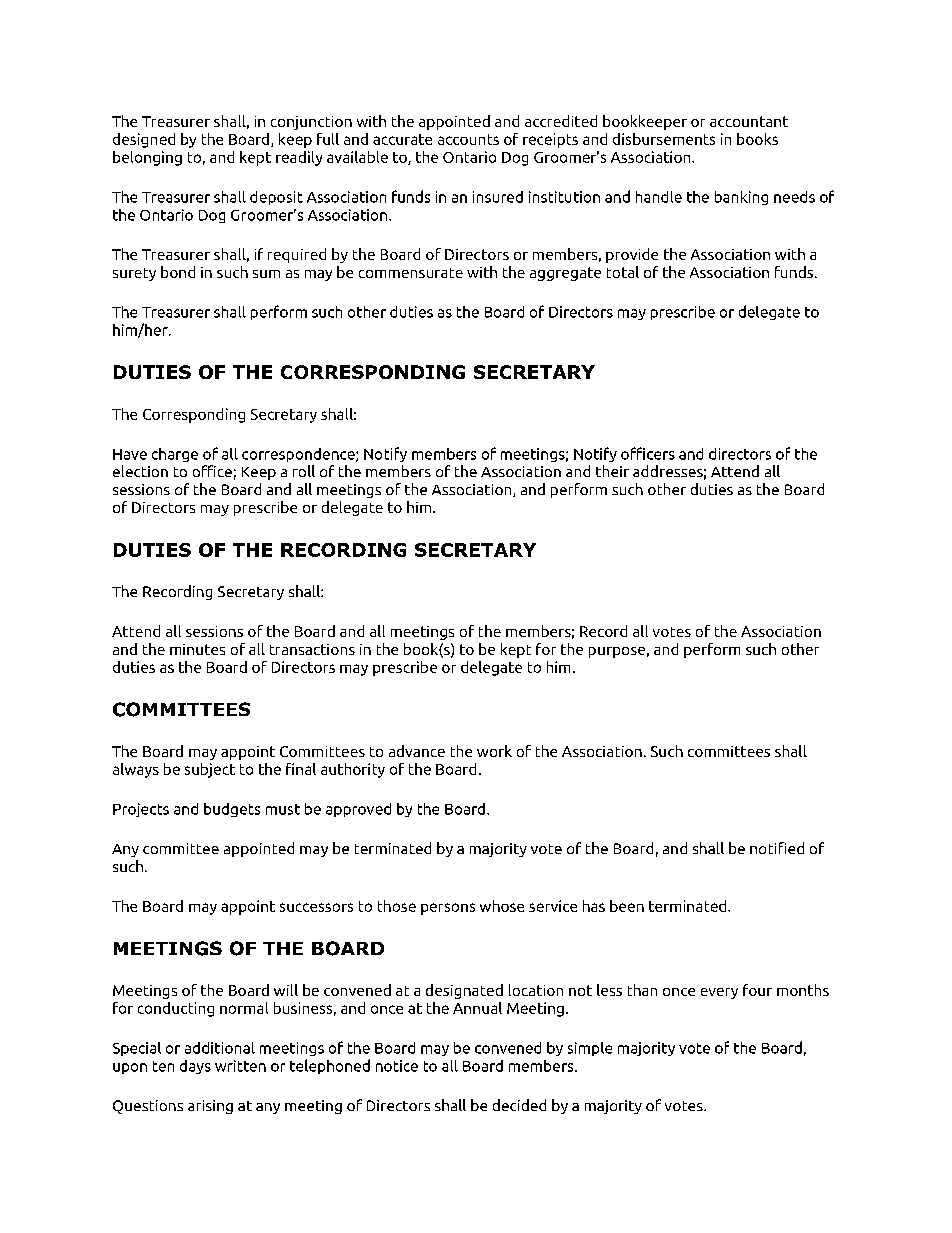 The image size is (952, 1233). I want to click on budgets, so click(232, 810).
